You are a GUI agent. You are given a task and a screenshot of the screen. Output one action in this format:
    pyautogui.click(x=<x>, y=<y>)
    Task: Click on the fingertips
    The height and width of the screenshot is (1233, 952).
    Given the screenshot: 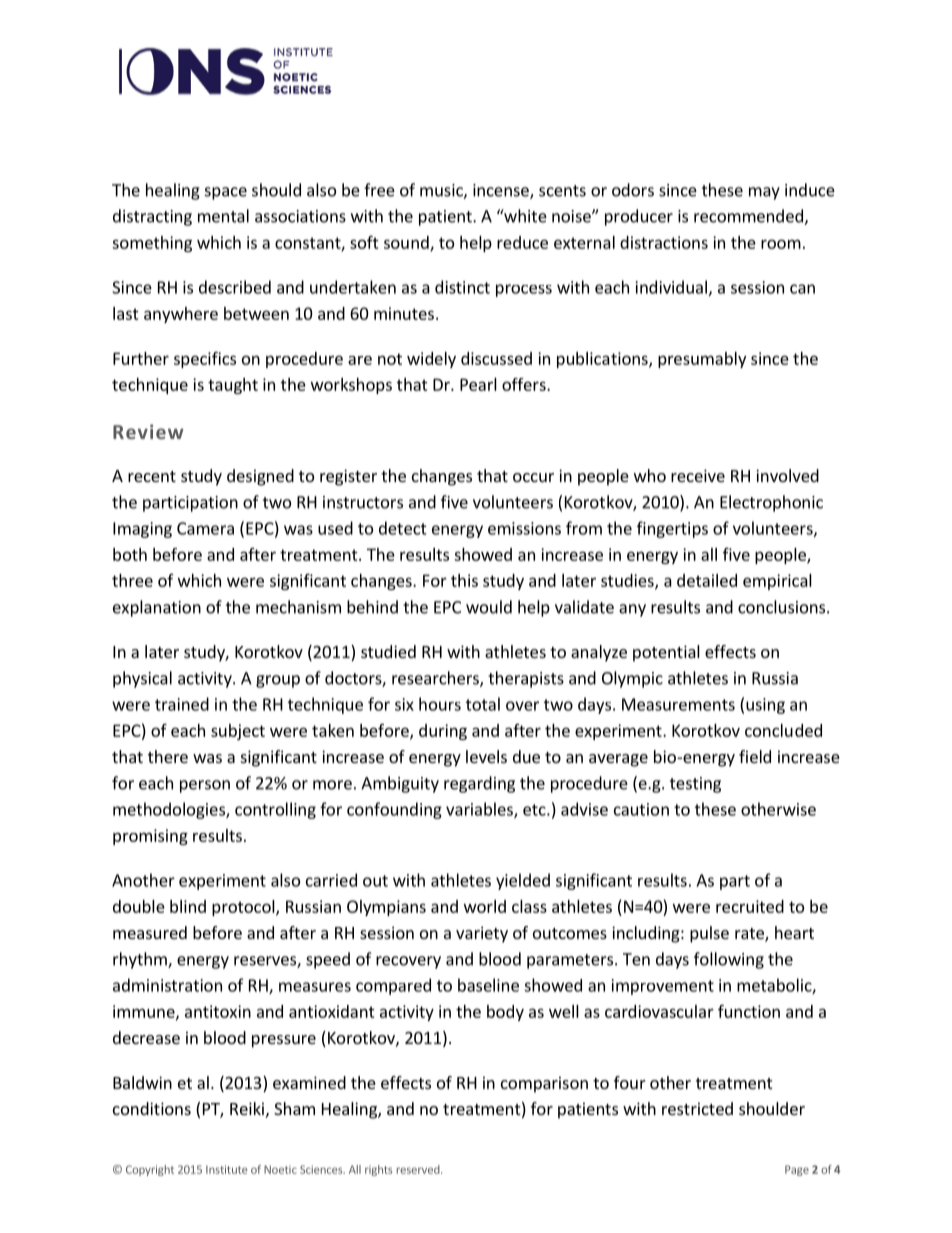 What is the action you would take?
    pyautogui.click(x=672, y=529)
